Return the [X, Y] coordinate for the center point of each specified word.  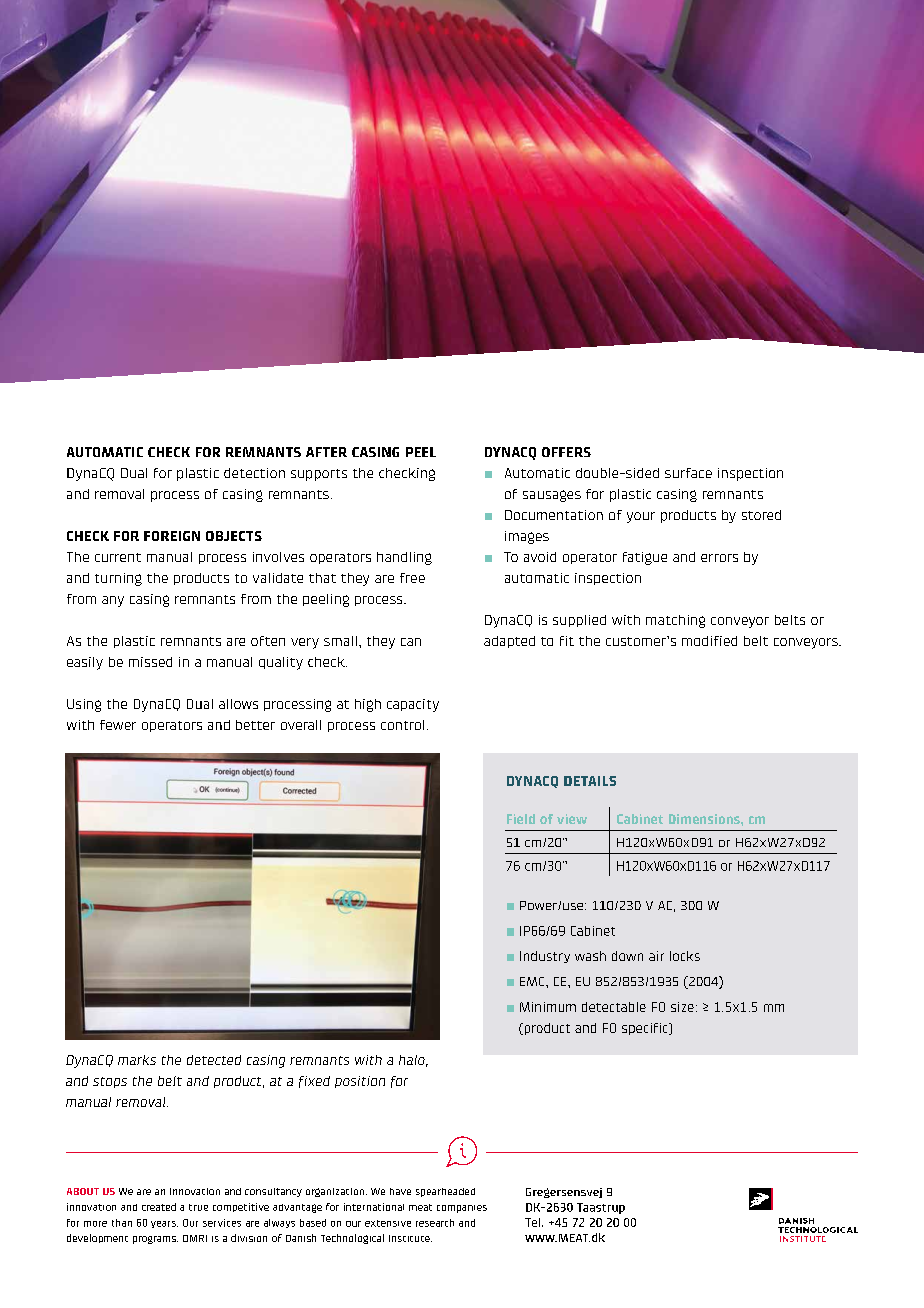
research [435, 1223]
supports [319, 475]
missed [150, 662]
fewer [118, 725]
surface [688, 473]
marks [137, 1060]
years [164, 1224]
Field [521, 819]
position [360, 1082]
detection [254, 473]
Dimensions [705, 819]
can [411, 642]
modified [709, 641]
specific [646, 1029]
